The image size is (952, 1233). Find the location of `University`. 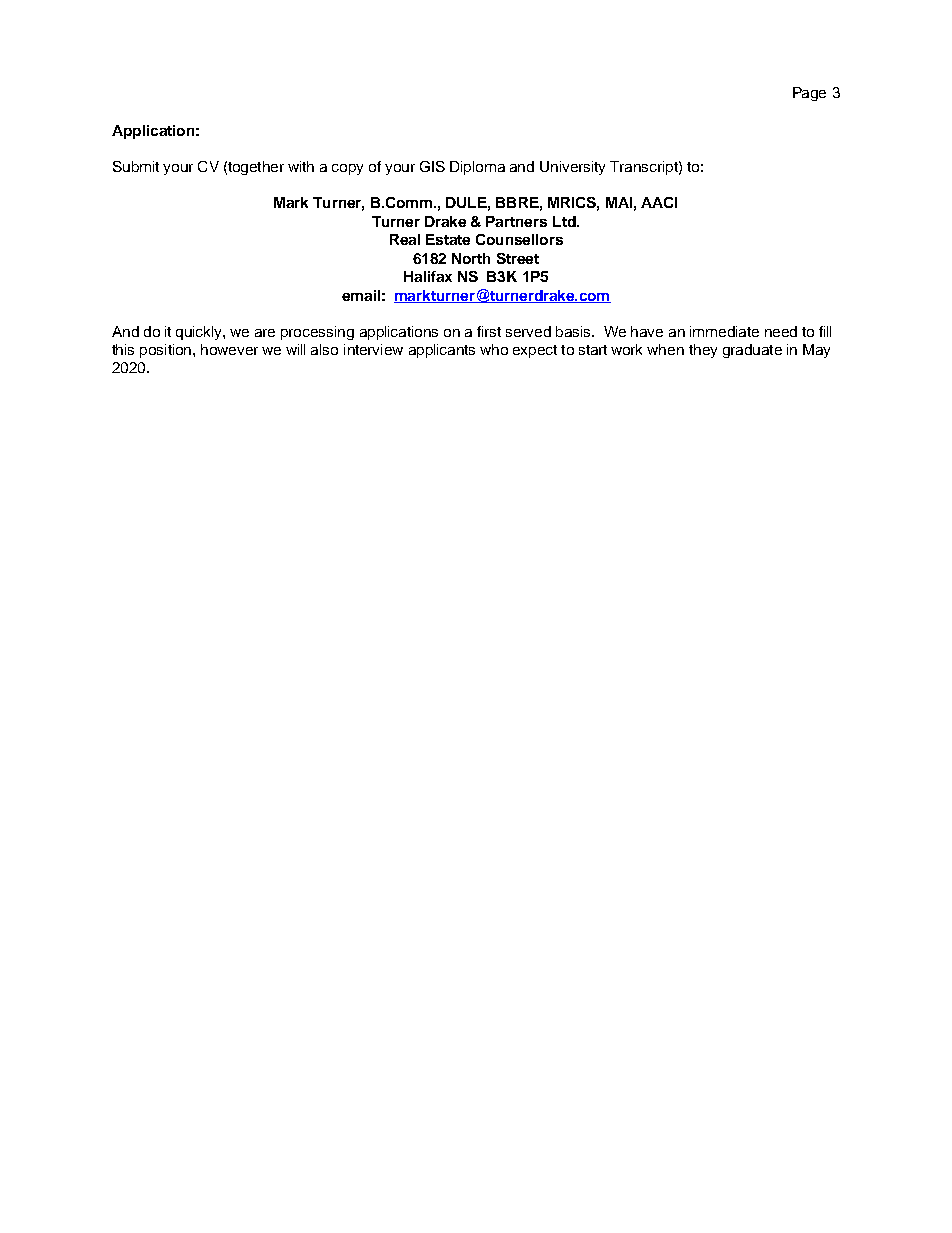

University is located at coordinates (572, 168).
